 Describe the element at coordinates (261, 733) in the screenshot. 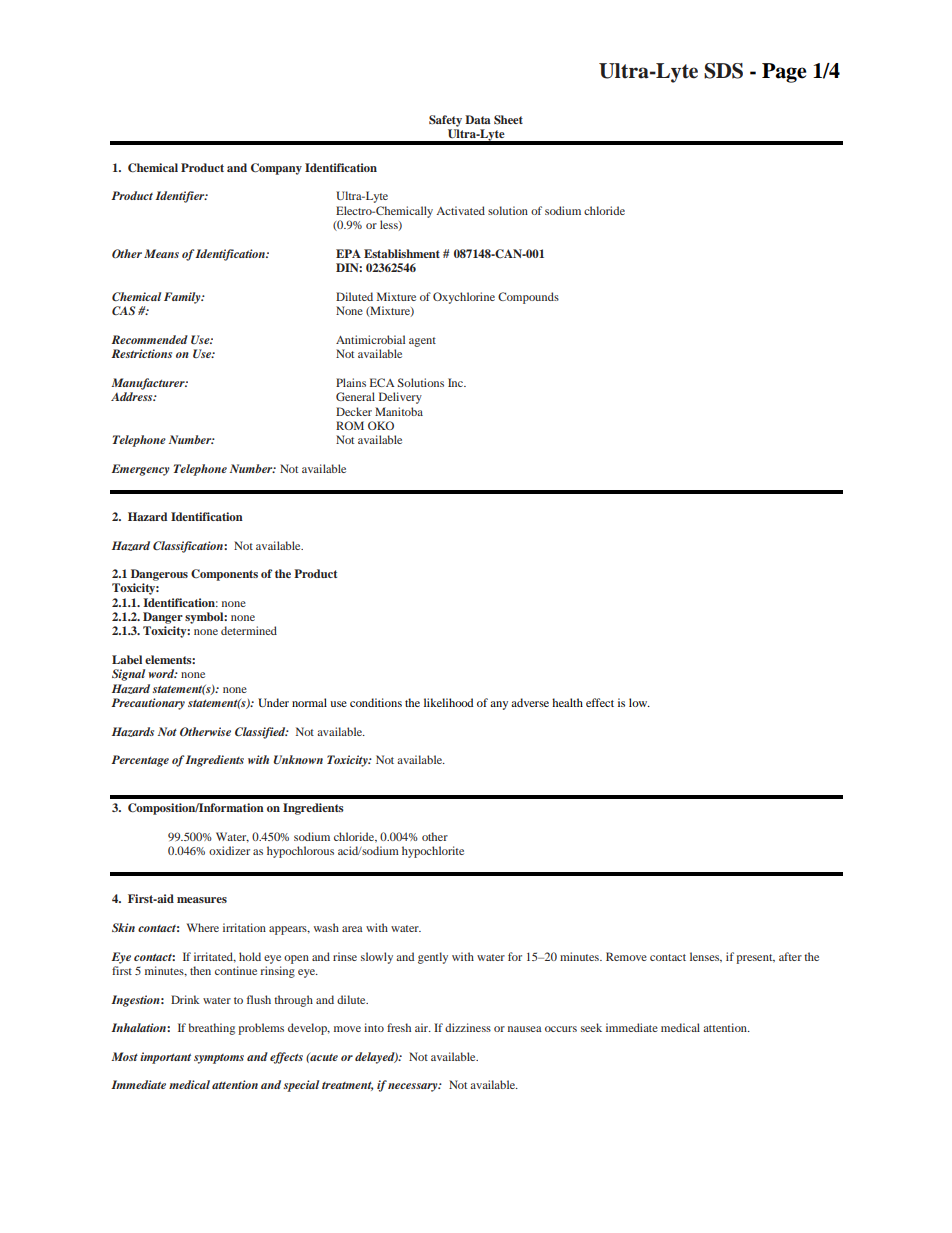

I see `Classified` at that location.
